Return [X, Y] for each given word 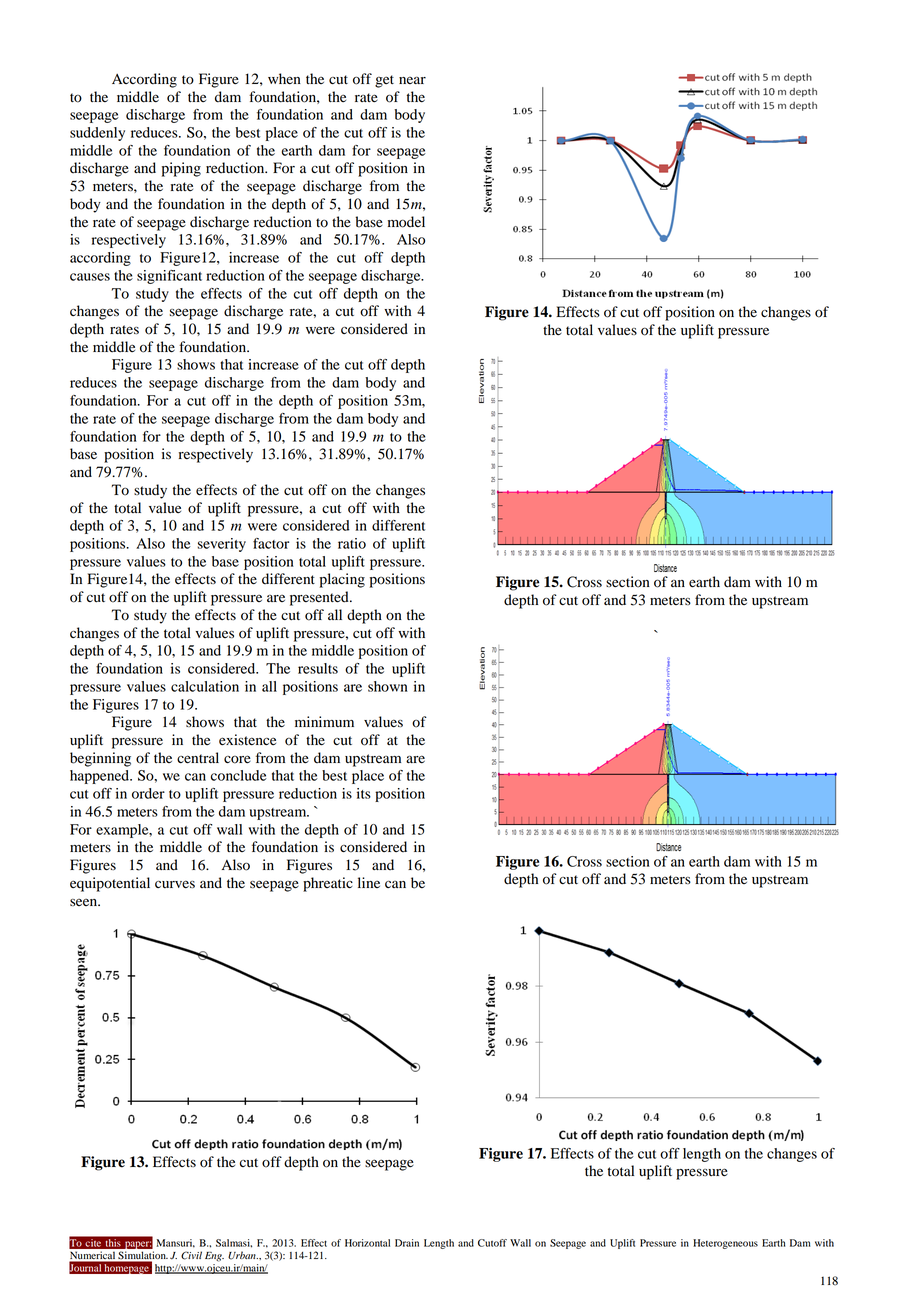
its [364, 793]
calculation [205, 686]
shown [388, 686]
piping [181, 169]
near [412, 80]
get [384, 81]
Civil [191, 1255]
